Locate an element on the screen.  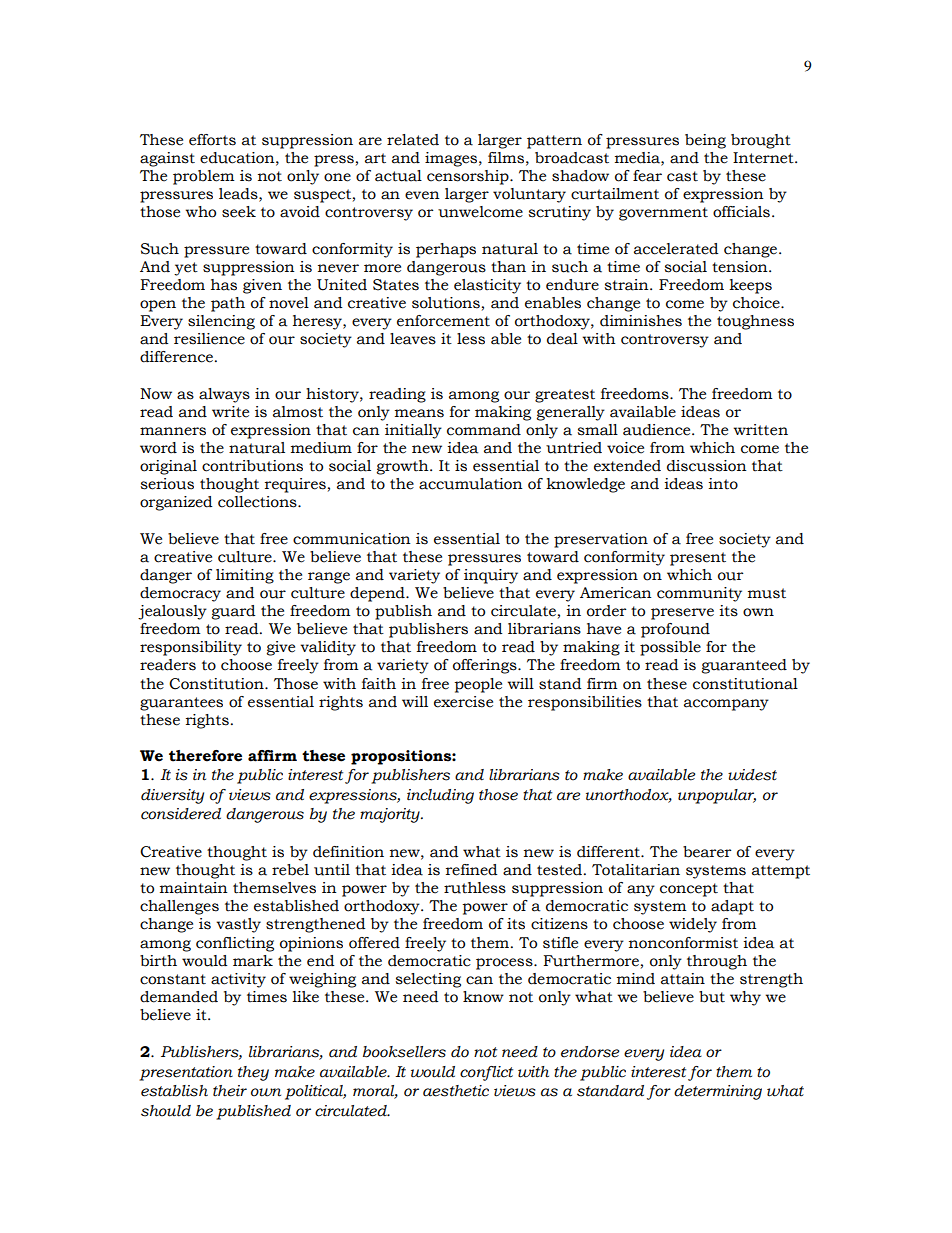
censorship is located at coordinates (469, 177).
